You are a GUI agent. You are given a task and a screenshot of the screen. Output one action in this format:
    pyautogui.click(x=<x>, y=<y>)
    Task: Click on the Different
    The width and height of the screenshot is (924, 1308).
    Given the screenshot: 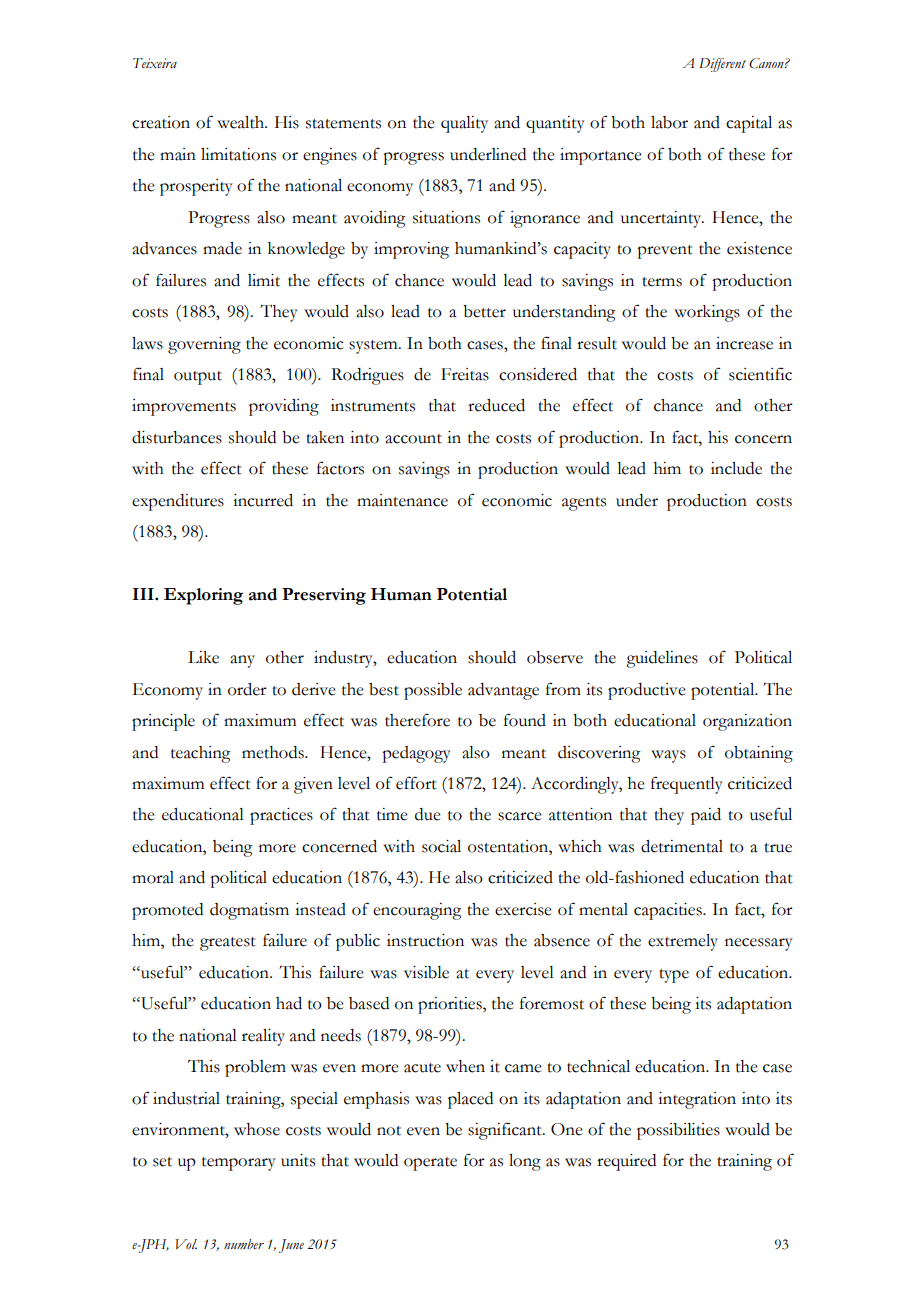 What is the action you would take?
    pyautogui.click(x=722, y=65)
